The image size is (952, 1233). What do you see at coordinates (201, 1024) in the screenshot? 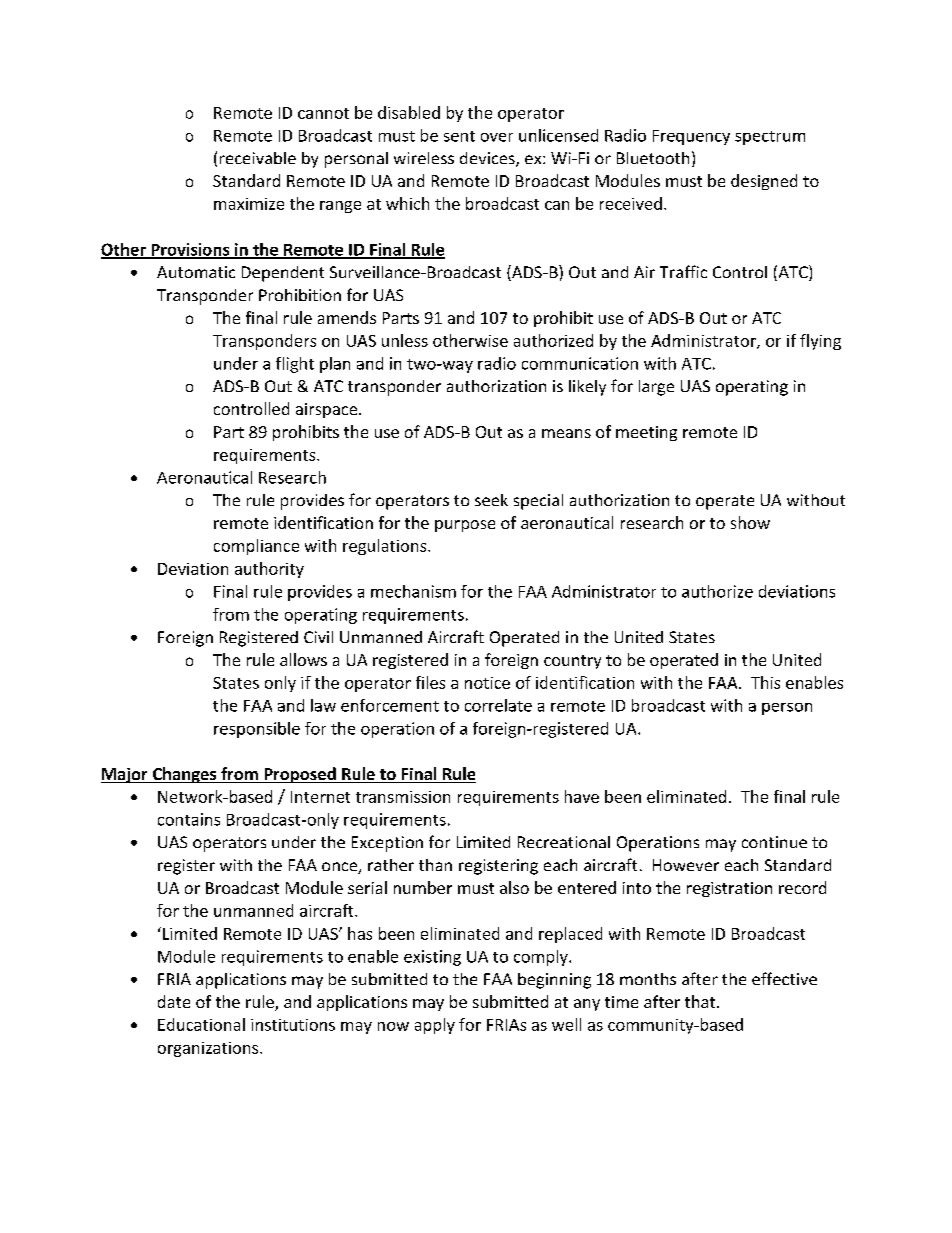
I see `Educational` at bounding box center [201, 1024].
